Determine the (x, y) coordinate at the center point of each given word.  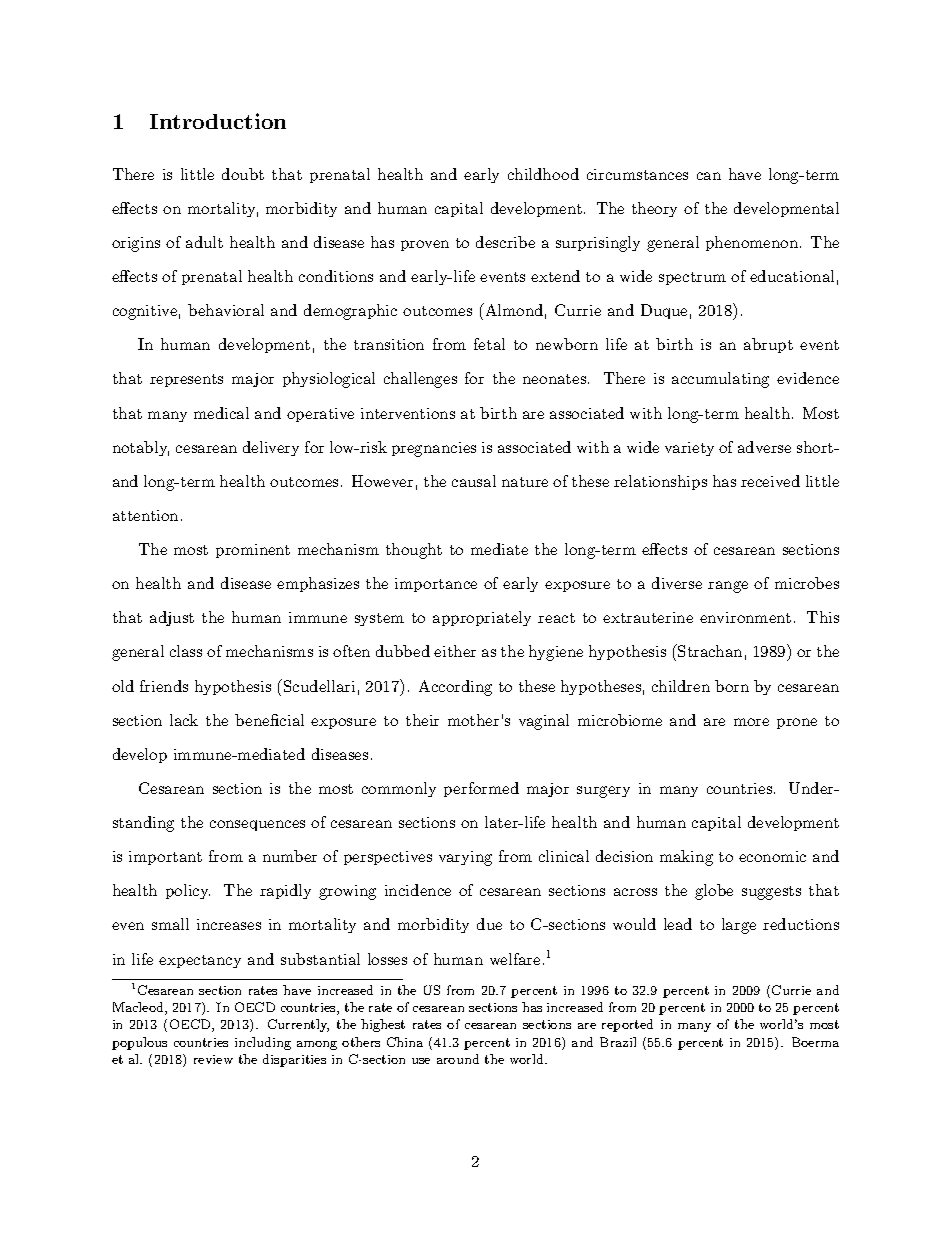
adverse (764, 447)
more (751, 722)
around (458, 1059)
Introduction (218, 121)
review (213, 1059)
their (422, 720)
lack (184, 720)
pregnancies (434, 449)
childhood (543, 174)
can (709, 176)
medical (221, 413)
